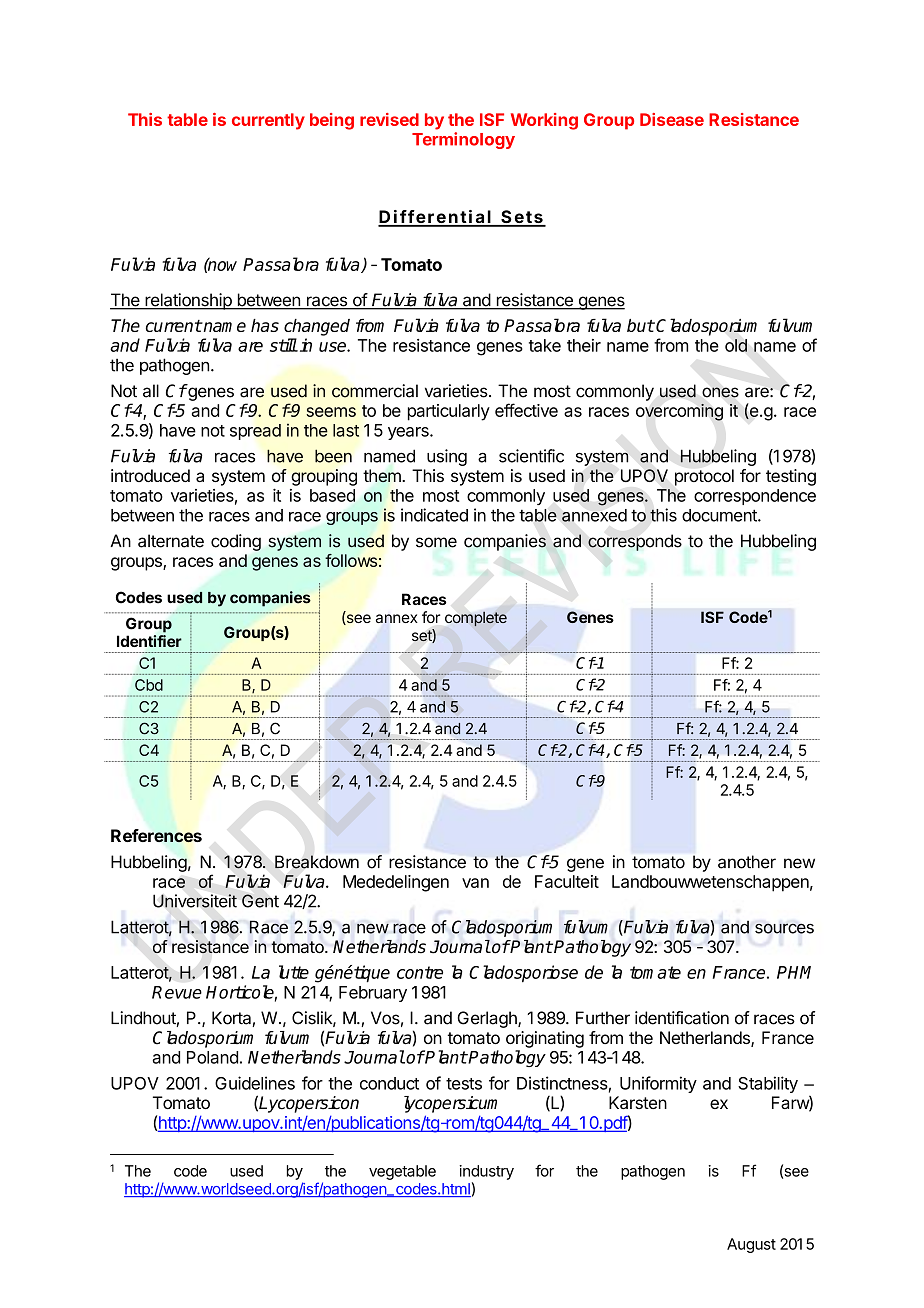 The height and width of the document is (1308, 924). What do you see at coordinates (635, 542) in the document?
I see `corresponds` at bounding box center [635, 542].
